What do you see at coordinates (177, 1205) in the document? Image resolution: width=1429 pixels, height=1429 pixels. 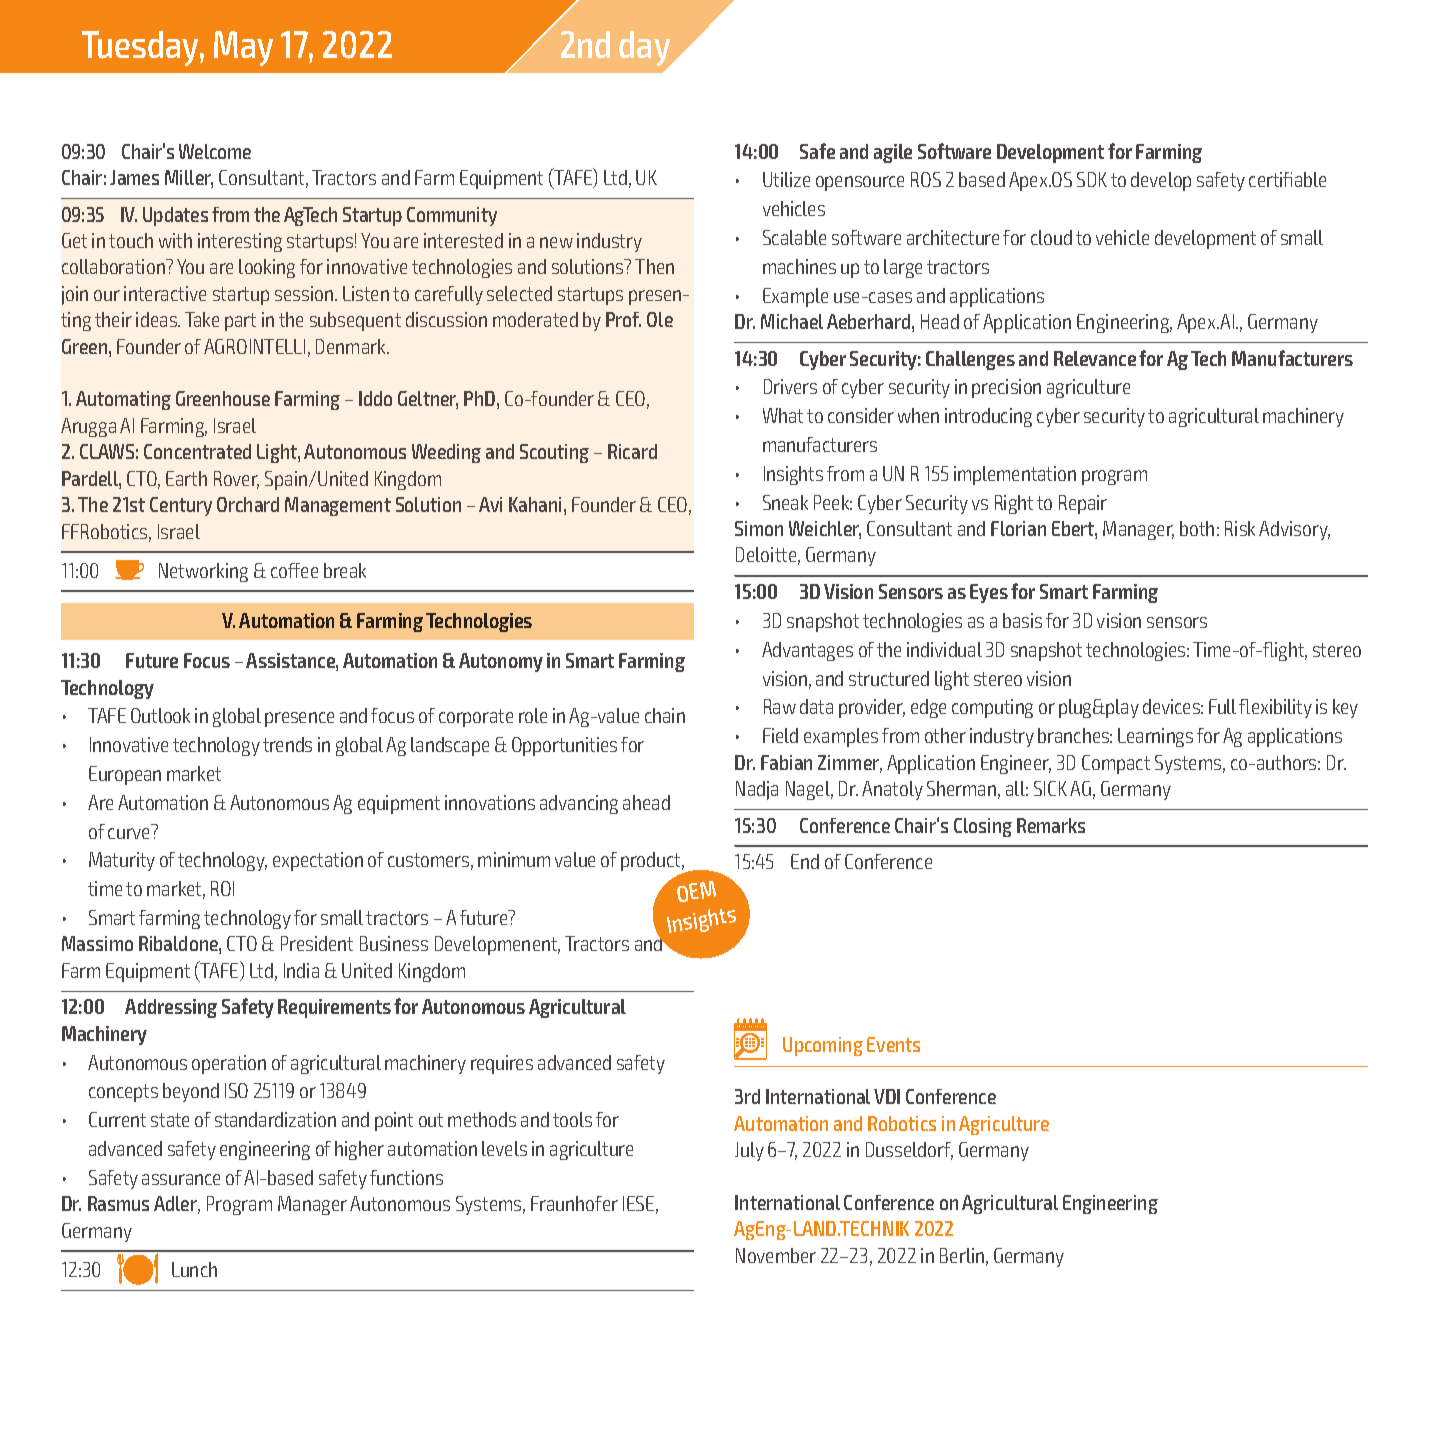 I see `Adler` at bounding box center [177, 1205].
